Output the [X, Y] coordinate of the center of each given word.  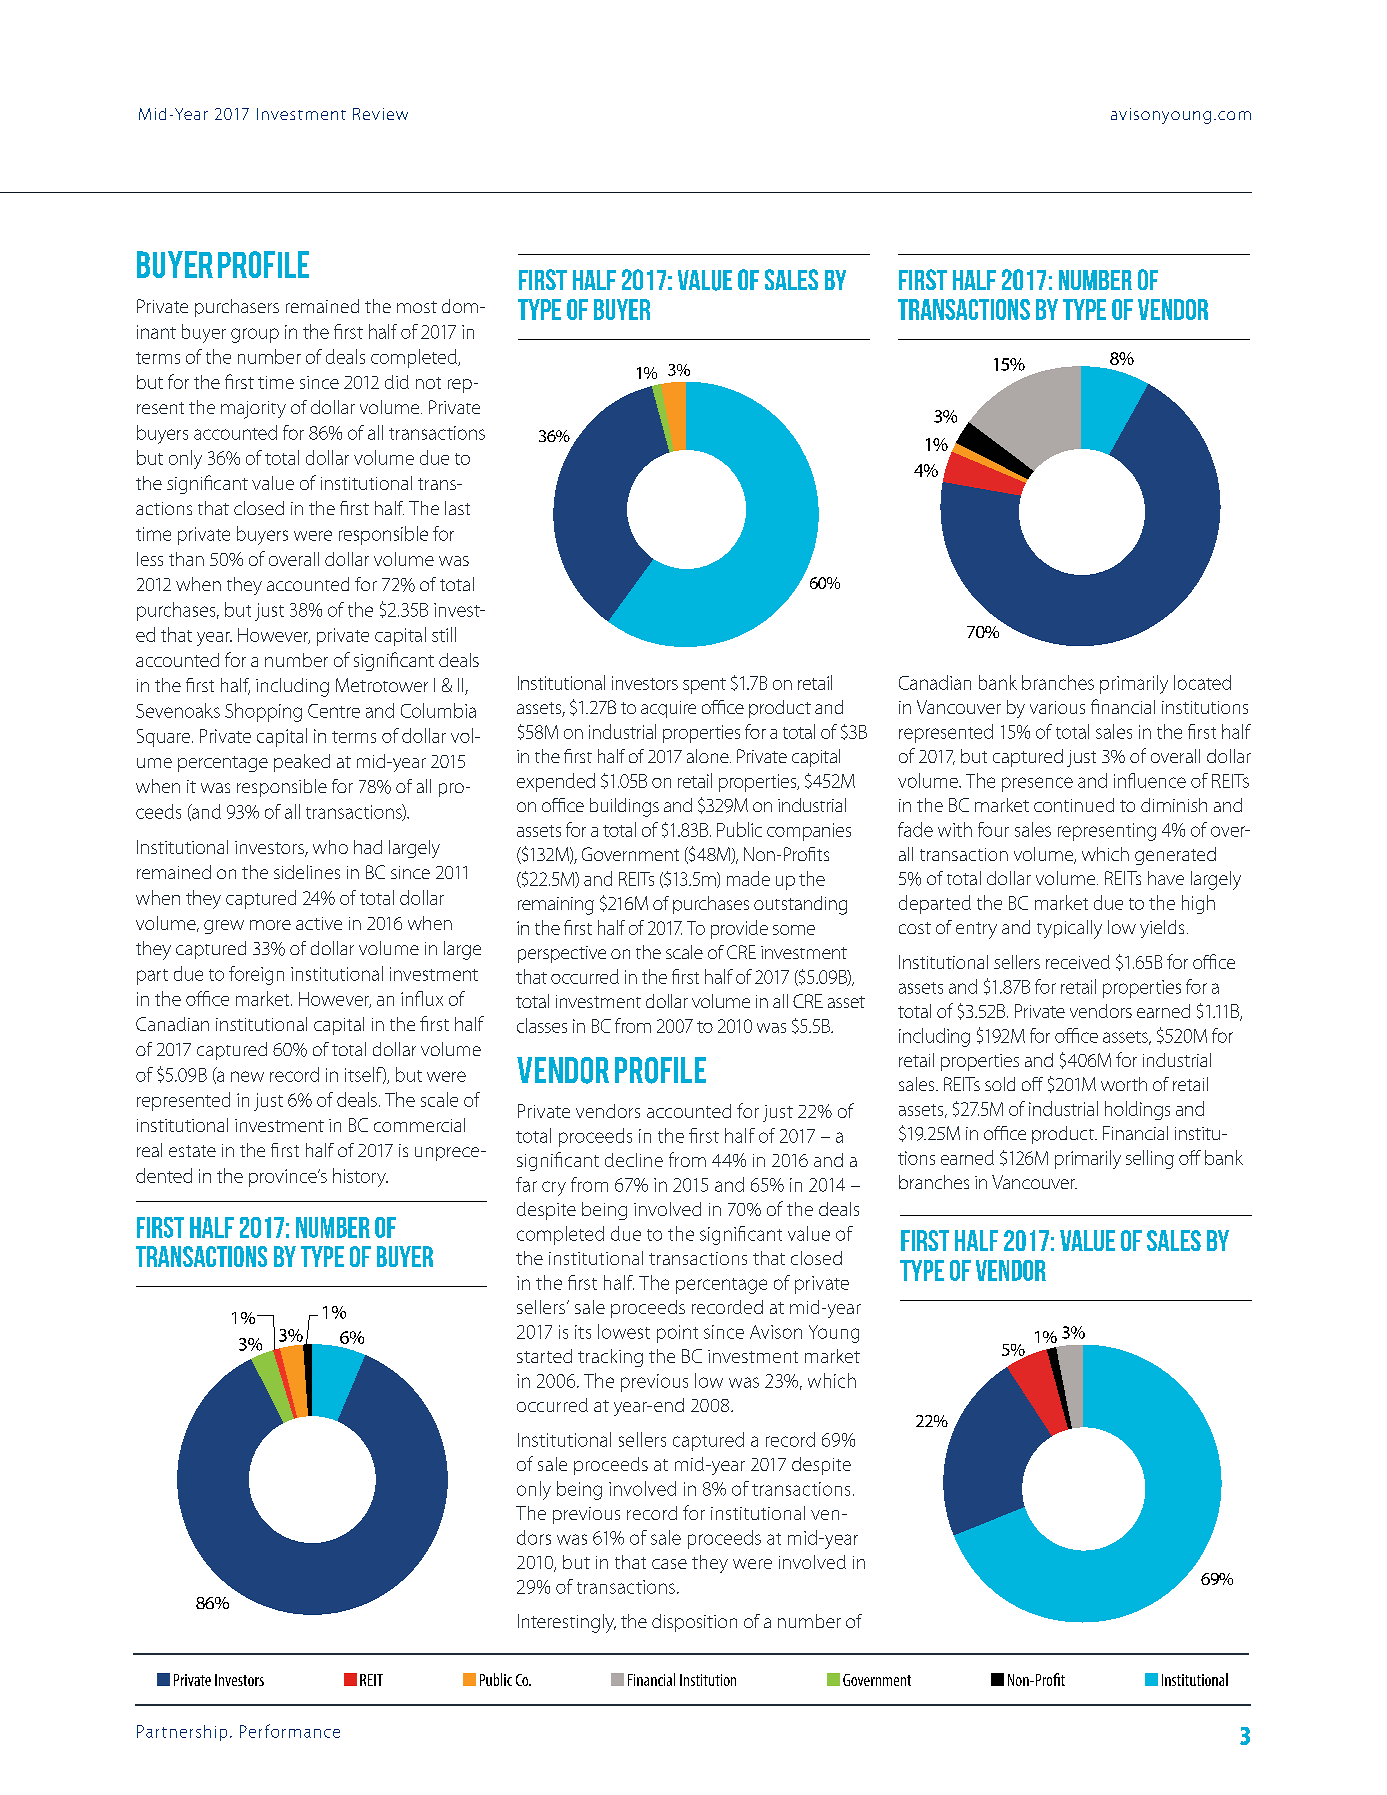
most [417, 307]
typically [1069, 929]
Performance [290, 1731]
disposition [694, 1623]
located [1202, 682]
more [270, 925]
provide [739, 929]
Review [380, 114]
